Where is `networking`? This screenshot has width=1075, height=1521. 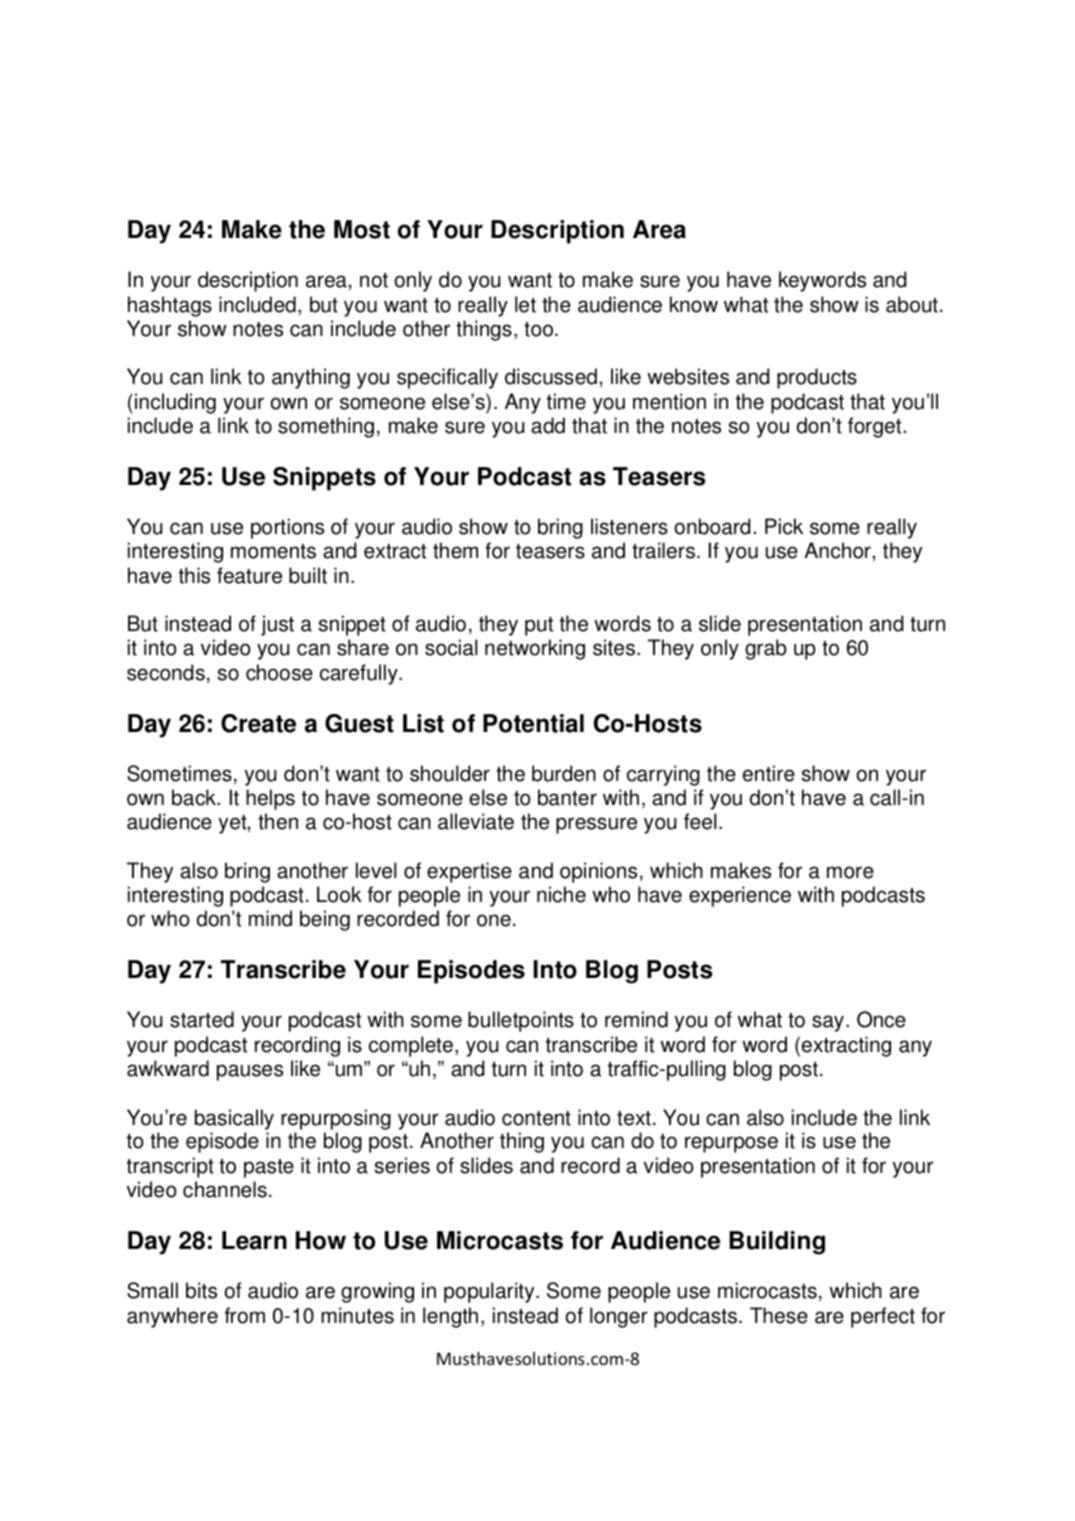
networking is located at coordinates (535, 649).
